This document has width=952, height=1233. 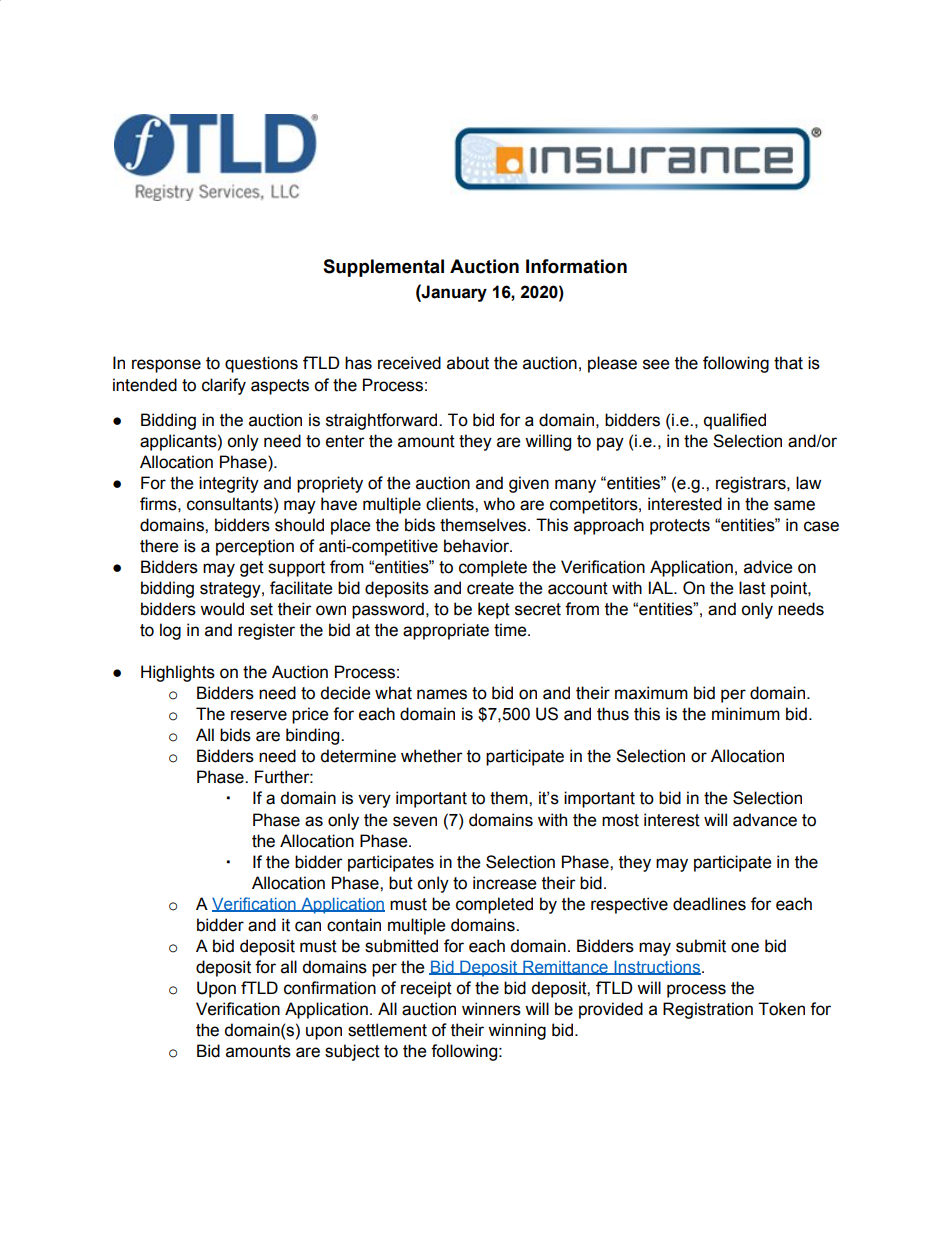 What do you see at coordinates (708, 1010) in the document?
I see `Registration` at bounding box center [708, 1010].
